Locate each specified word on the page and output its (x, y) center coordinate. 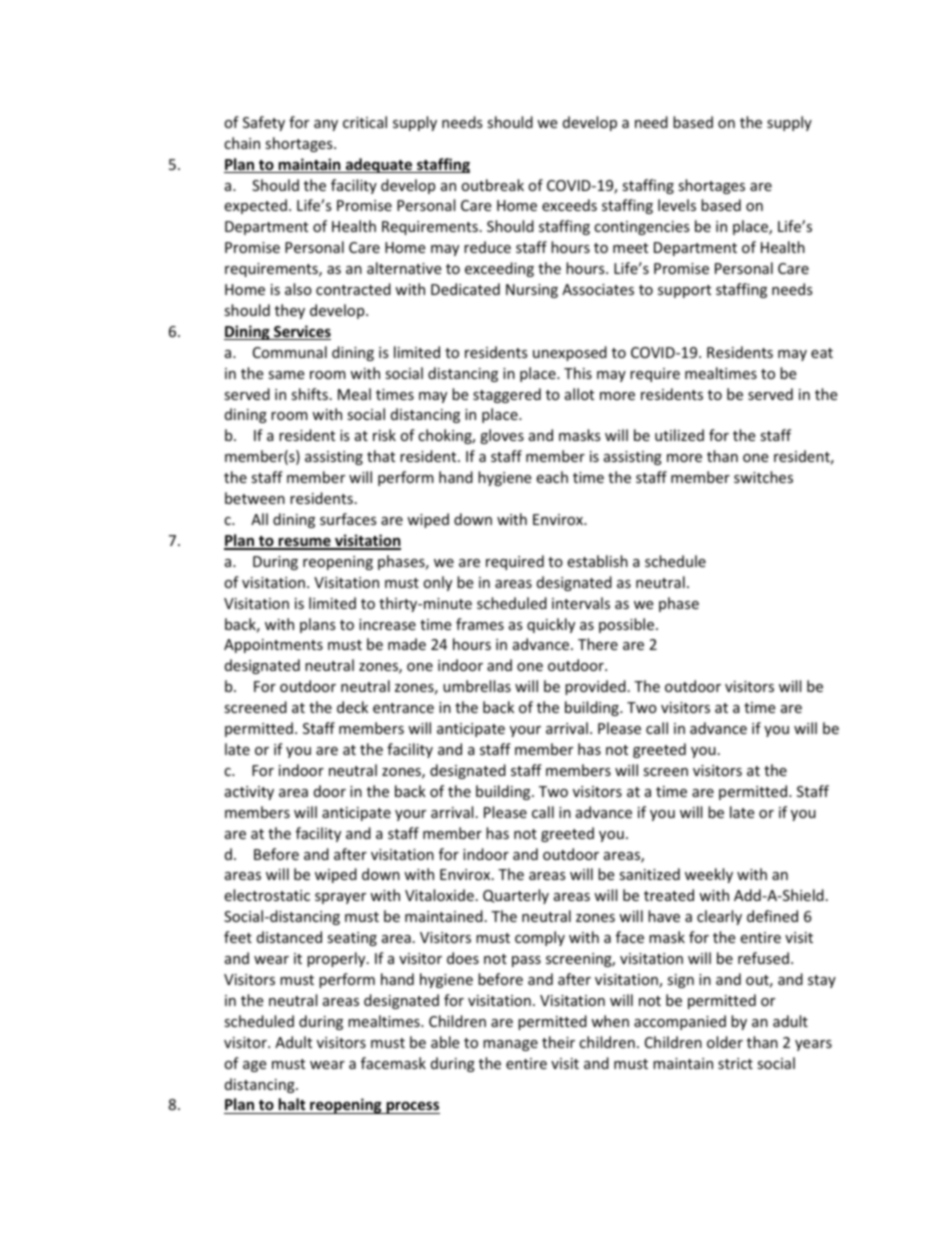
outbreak (492, 185)
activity (249, 793)
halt (292, 1106)
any (326, 125)
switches (763, 477)
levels (677, 205)
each (552, 477)
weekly (709, 875)
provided (595, 687)
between (255, 498)
